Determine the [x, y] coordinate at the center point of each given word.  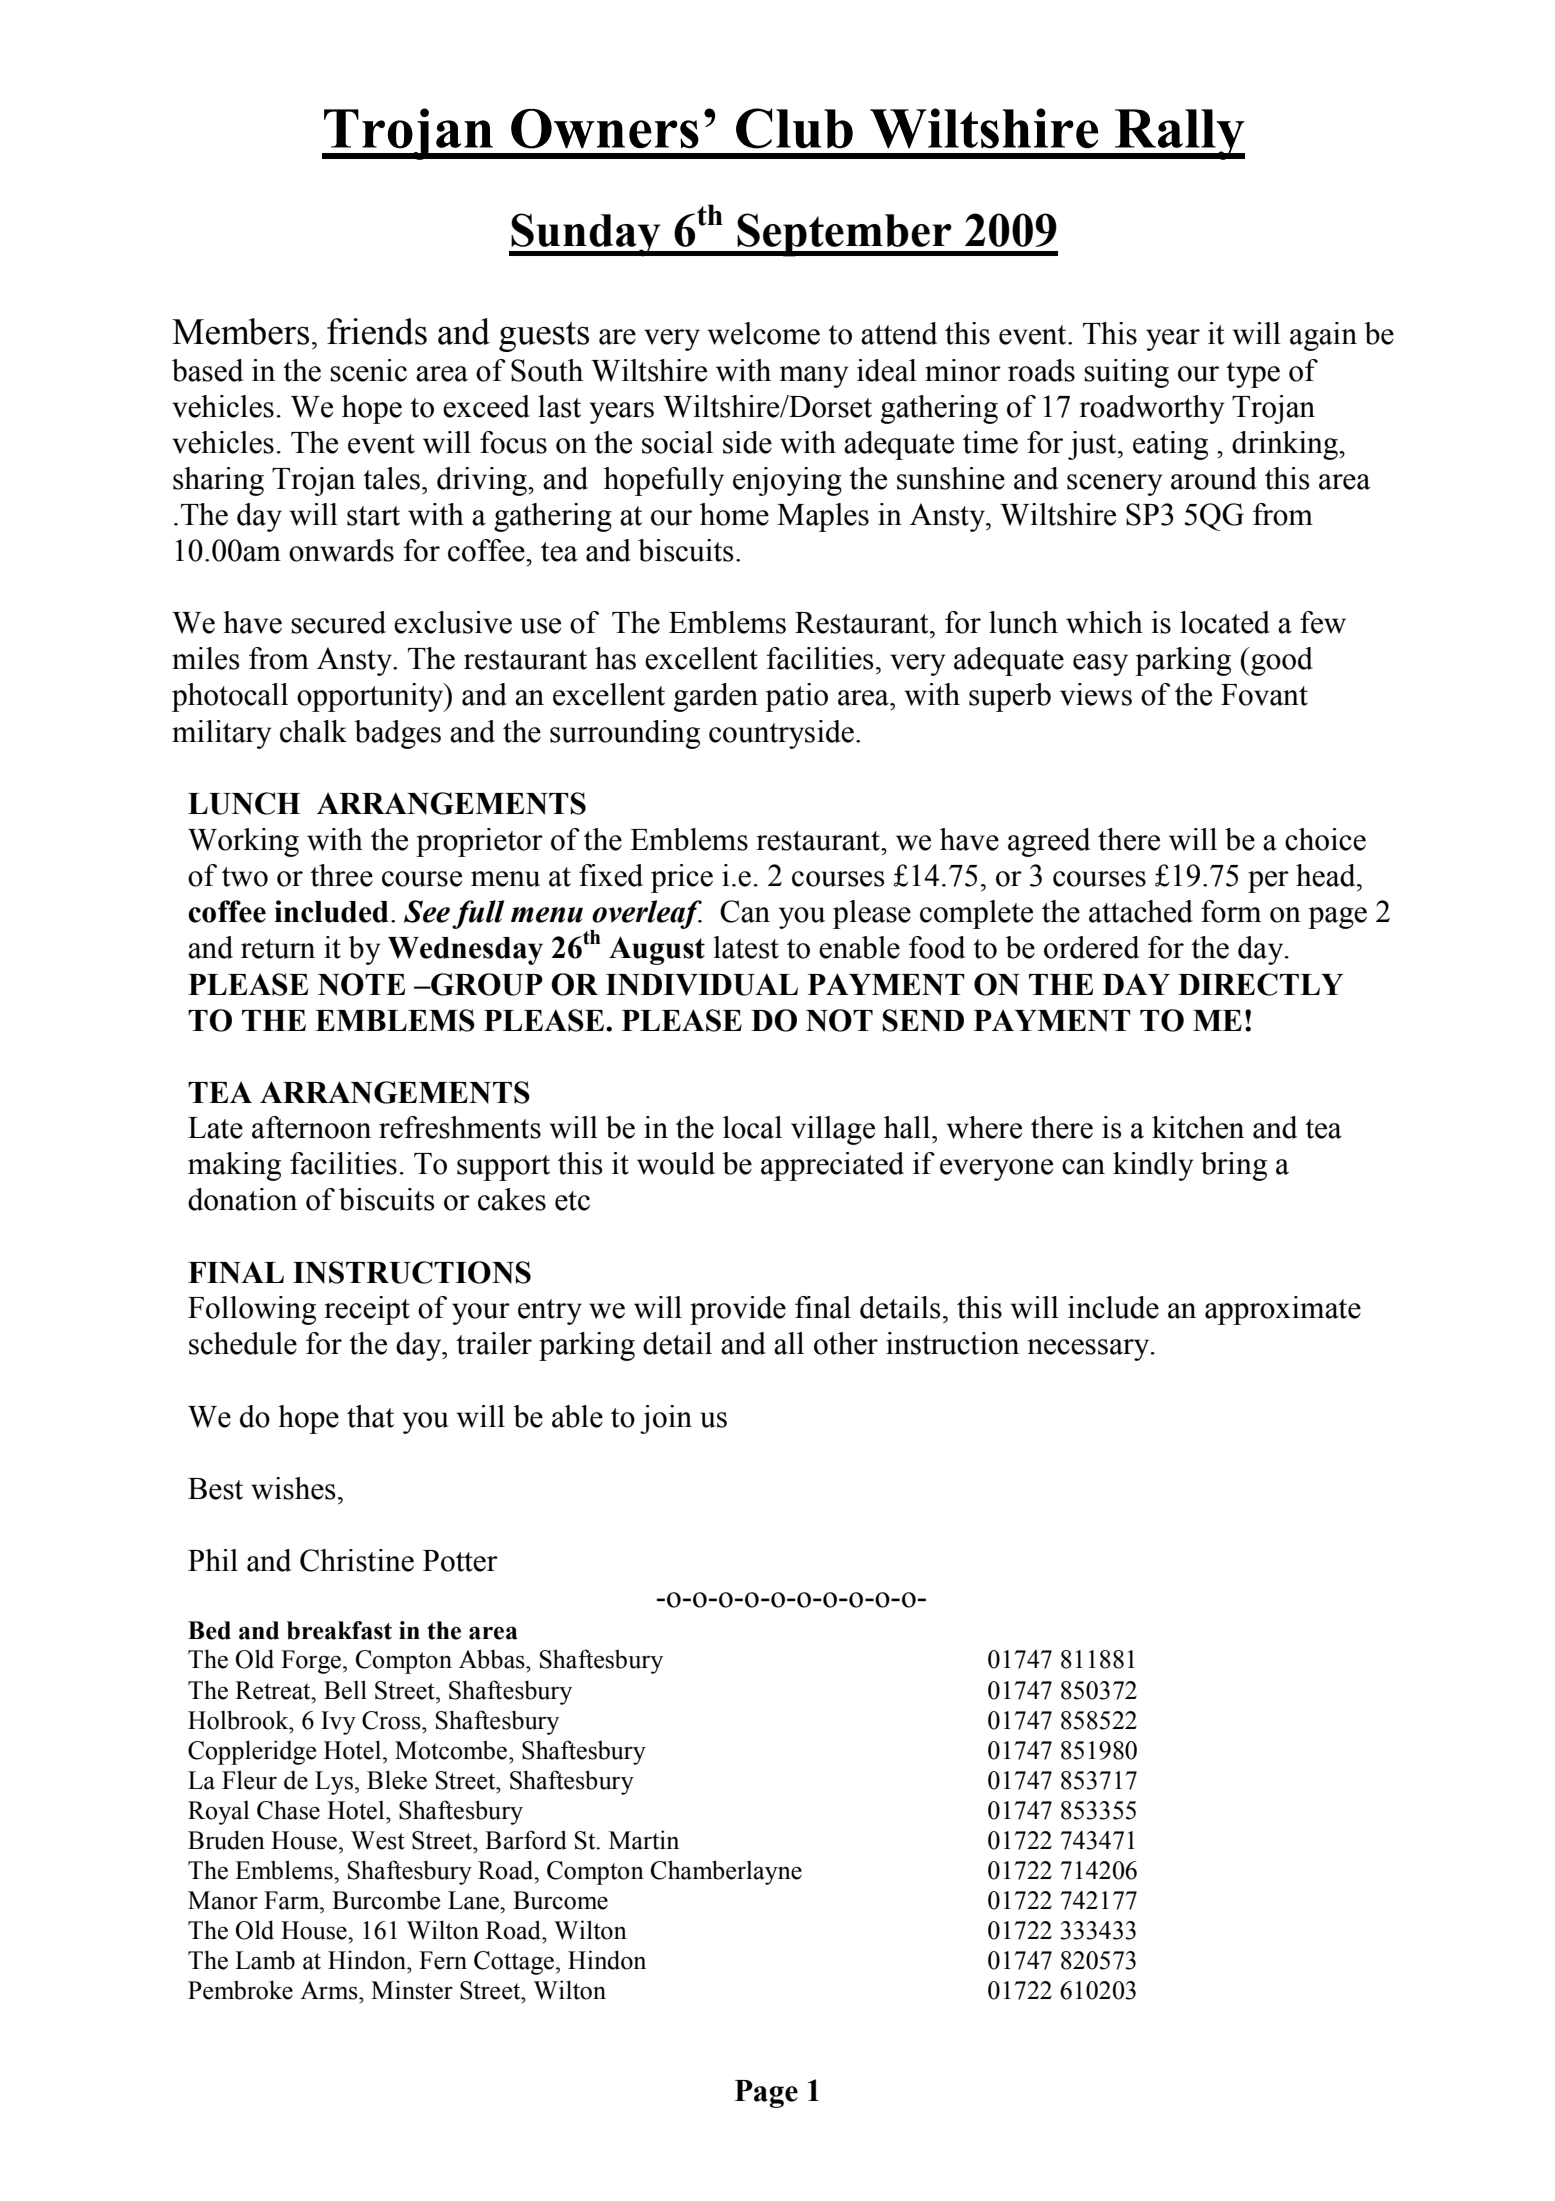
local [752, 1127]
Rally [1179, 134]
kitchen [1198, 1127]
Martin [644, 1840]
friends [377, 331]
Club [794, 128]
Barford [526, 1840]
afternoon [311, 1127]
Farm [293, 1900]
